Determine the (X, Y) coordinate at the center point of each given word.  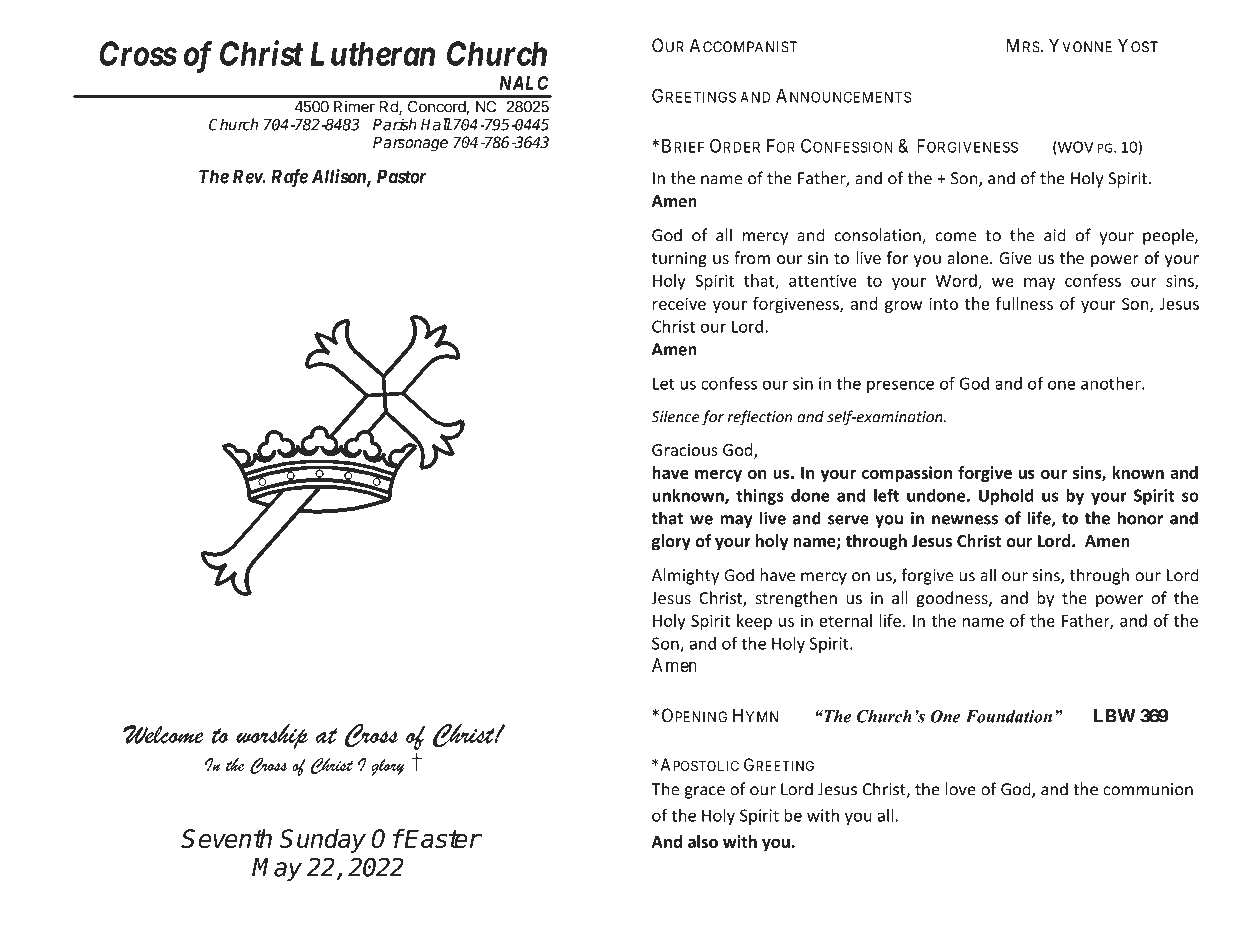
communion (1148, 789)
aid (1054, 235)
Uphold (1006, 497)
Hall (436, 124)
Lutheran (372, 53)
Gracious (685, 450)
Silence (675, 416)
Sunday (322, 841)
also (703, 841)
